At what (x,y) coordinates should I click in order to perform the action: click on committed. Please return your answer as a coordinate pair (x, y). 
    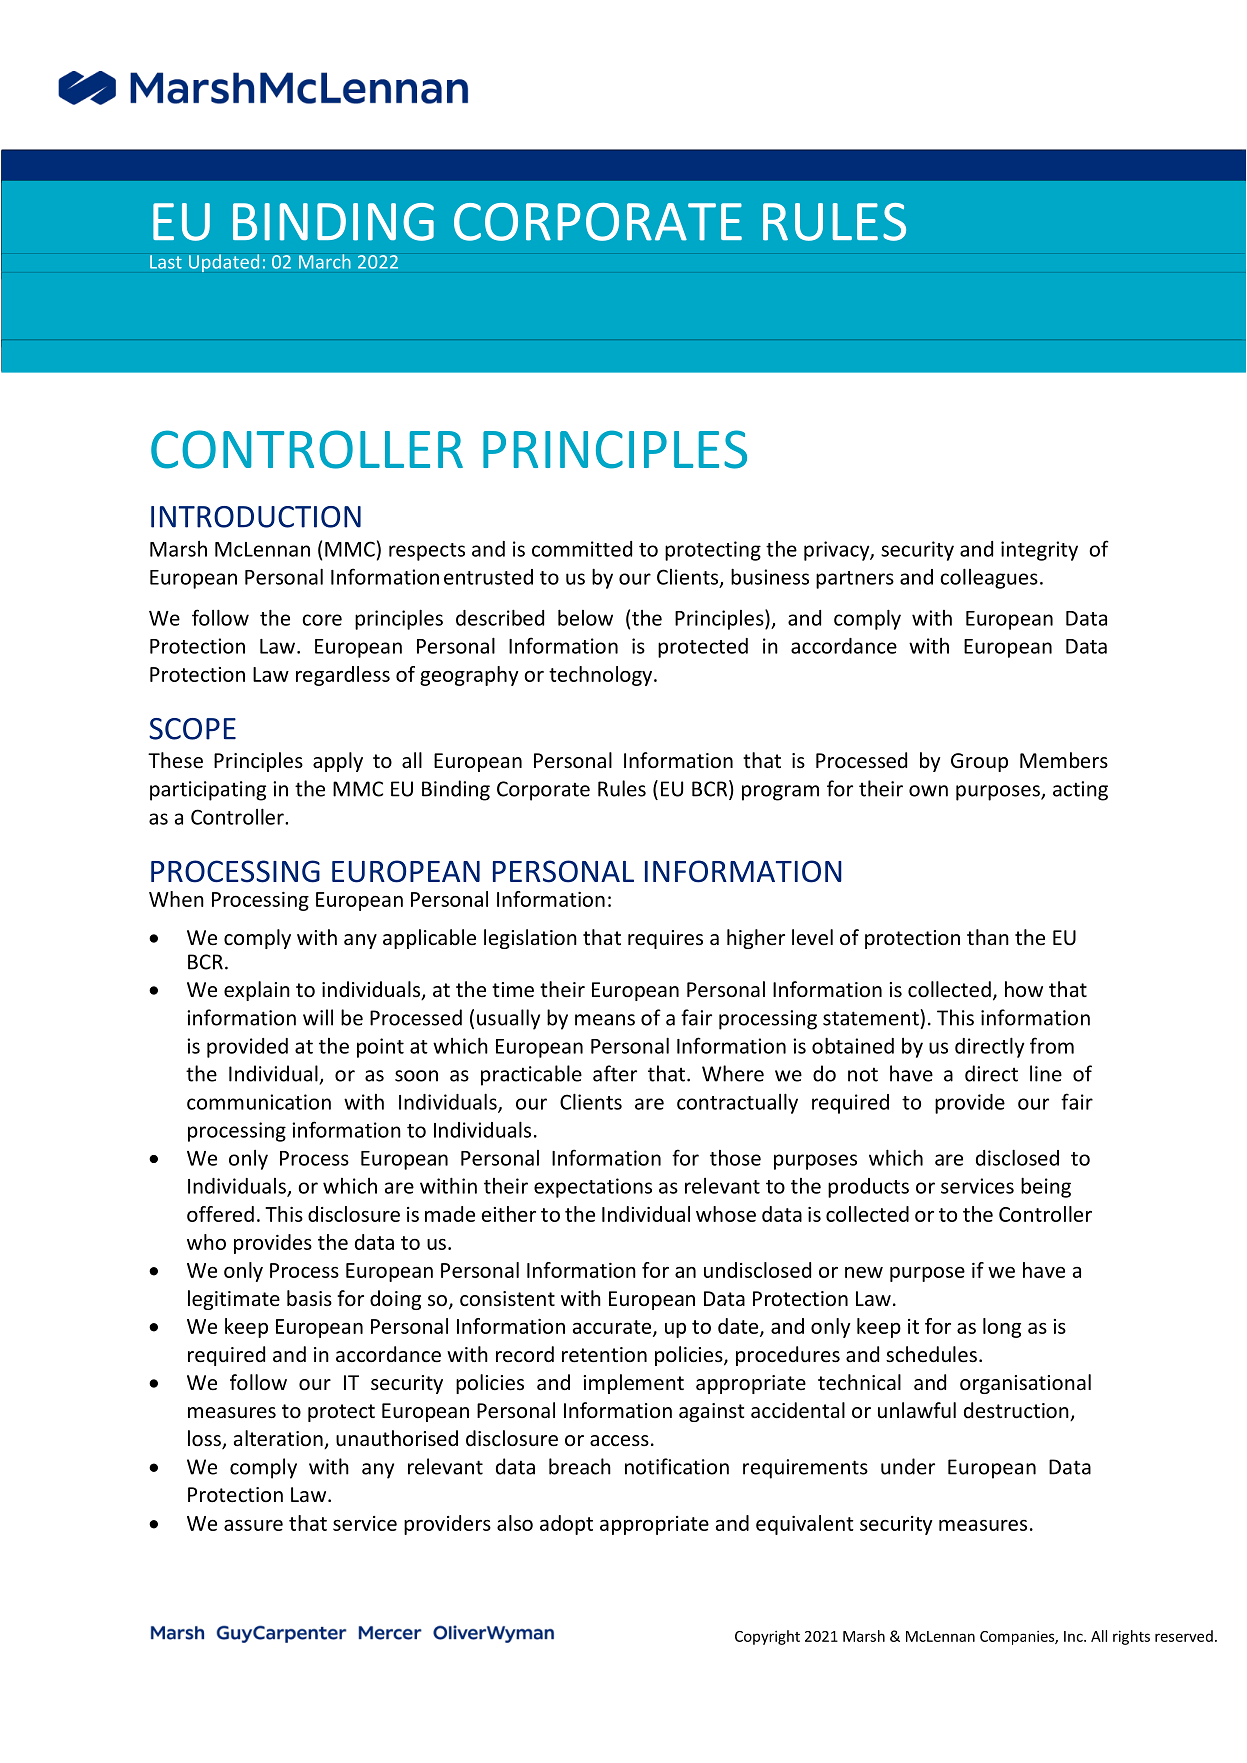
    Looking at the image, I should click on (582, 549).
